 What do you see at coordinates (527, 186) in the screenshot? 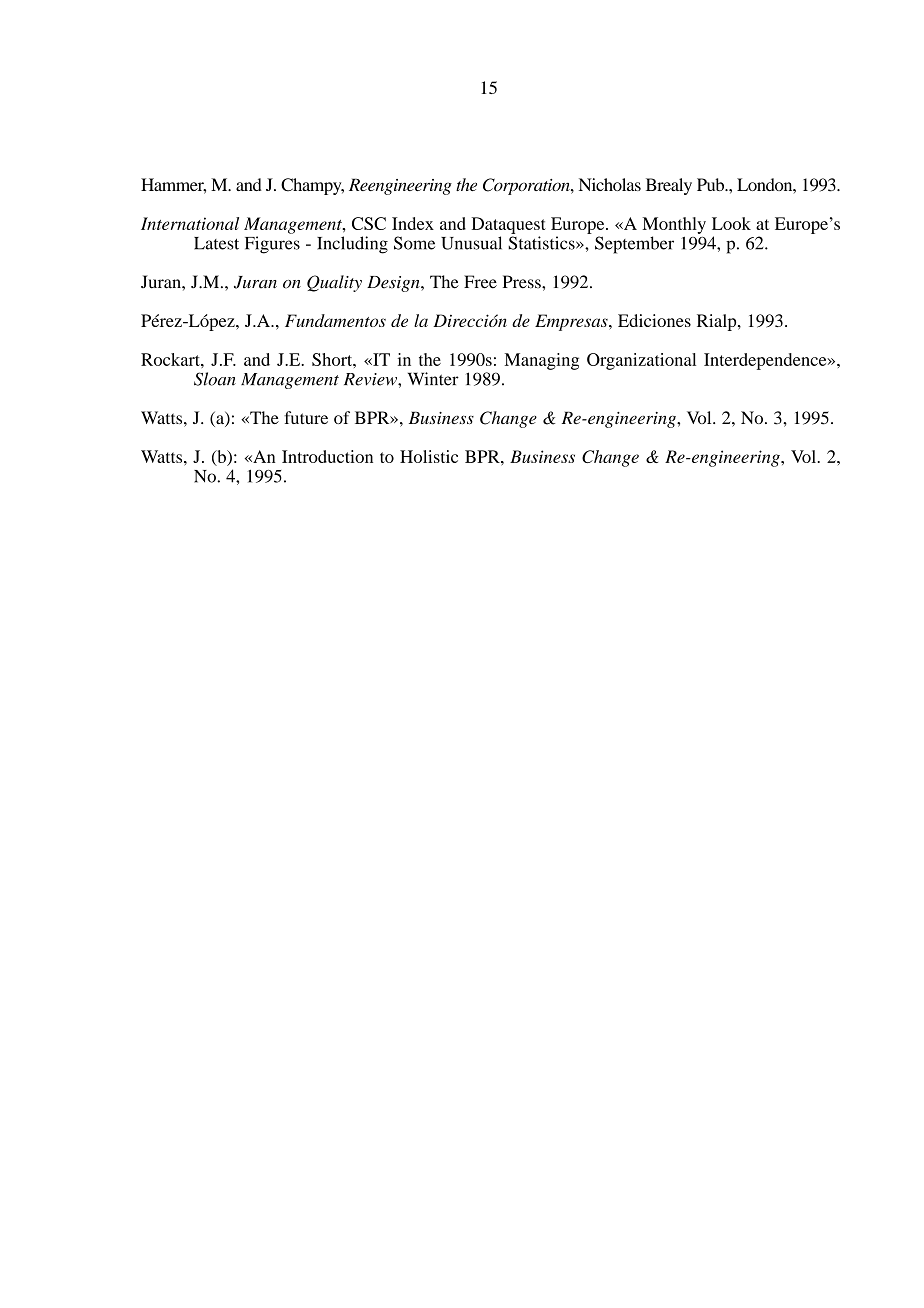
I see `Corporation` at bounding box center [527, 186].
